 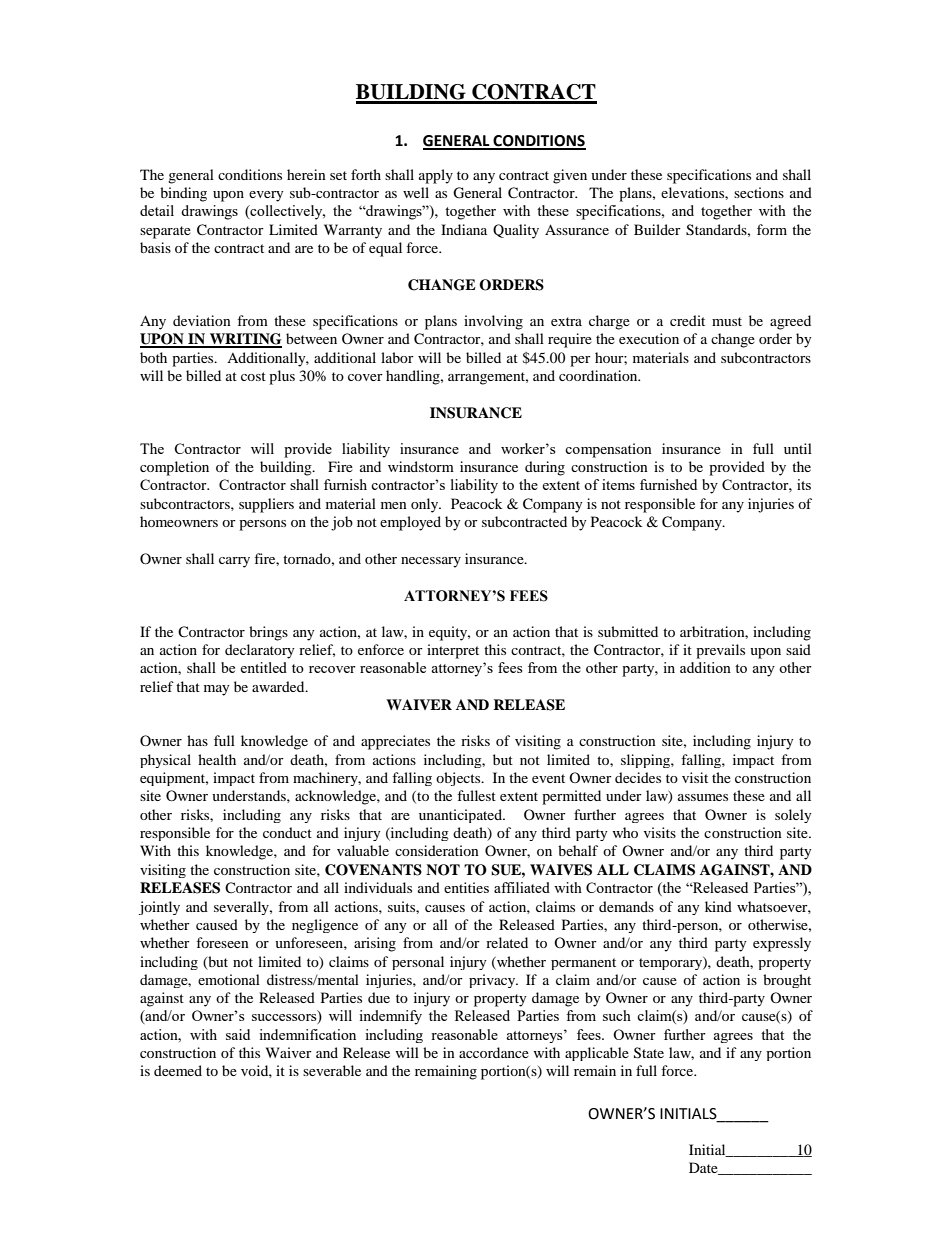 I want to click on sections, so click(x=759, y=192).
